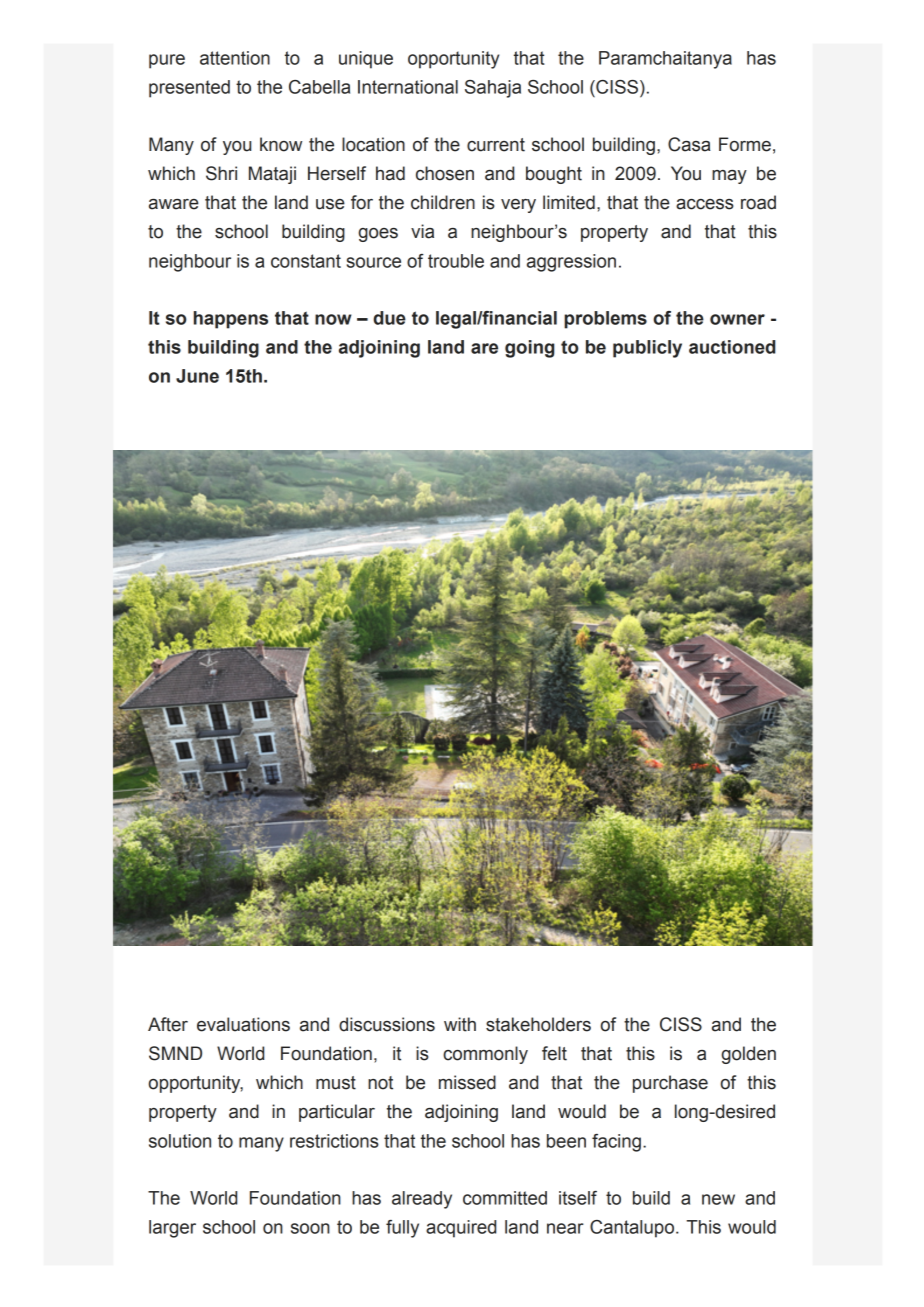 The height and width of the screenshot is (1307, 924). Describe the element at coordinates (493, 89) in the screenshot. I see `Sahaja` at that location.
